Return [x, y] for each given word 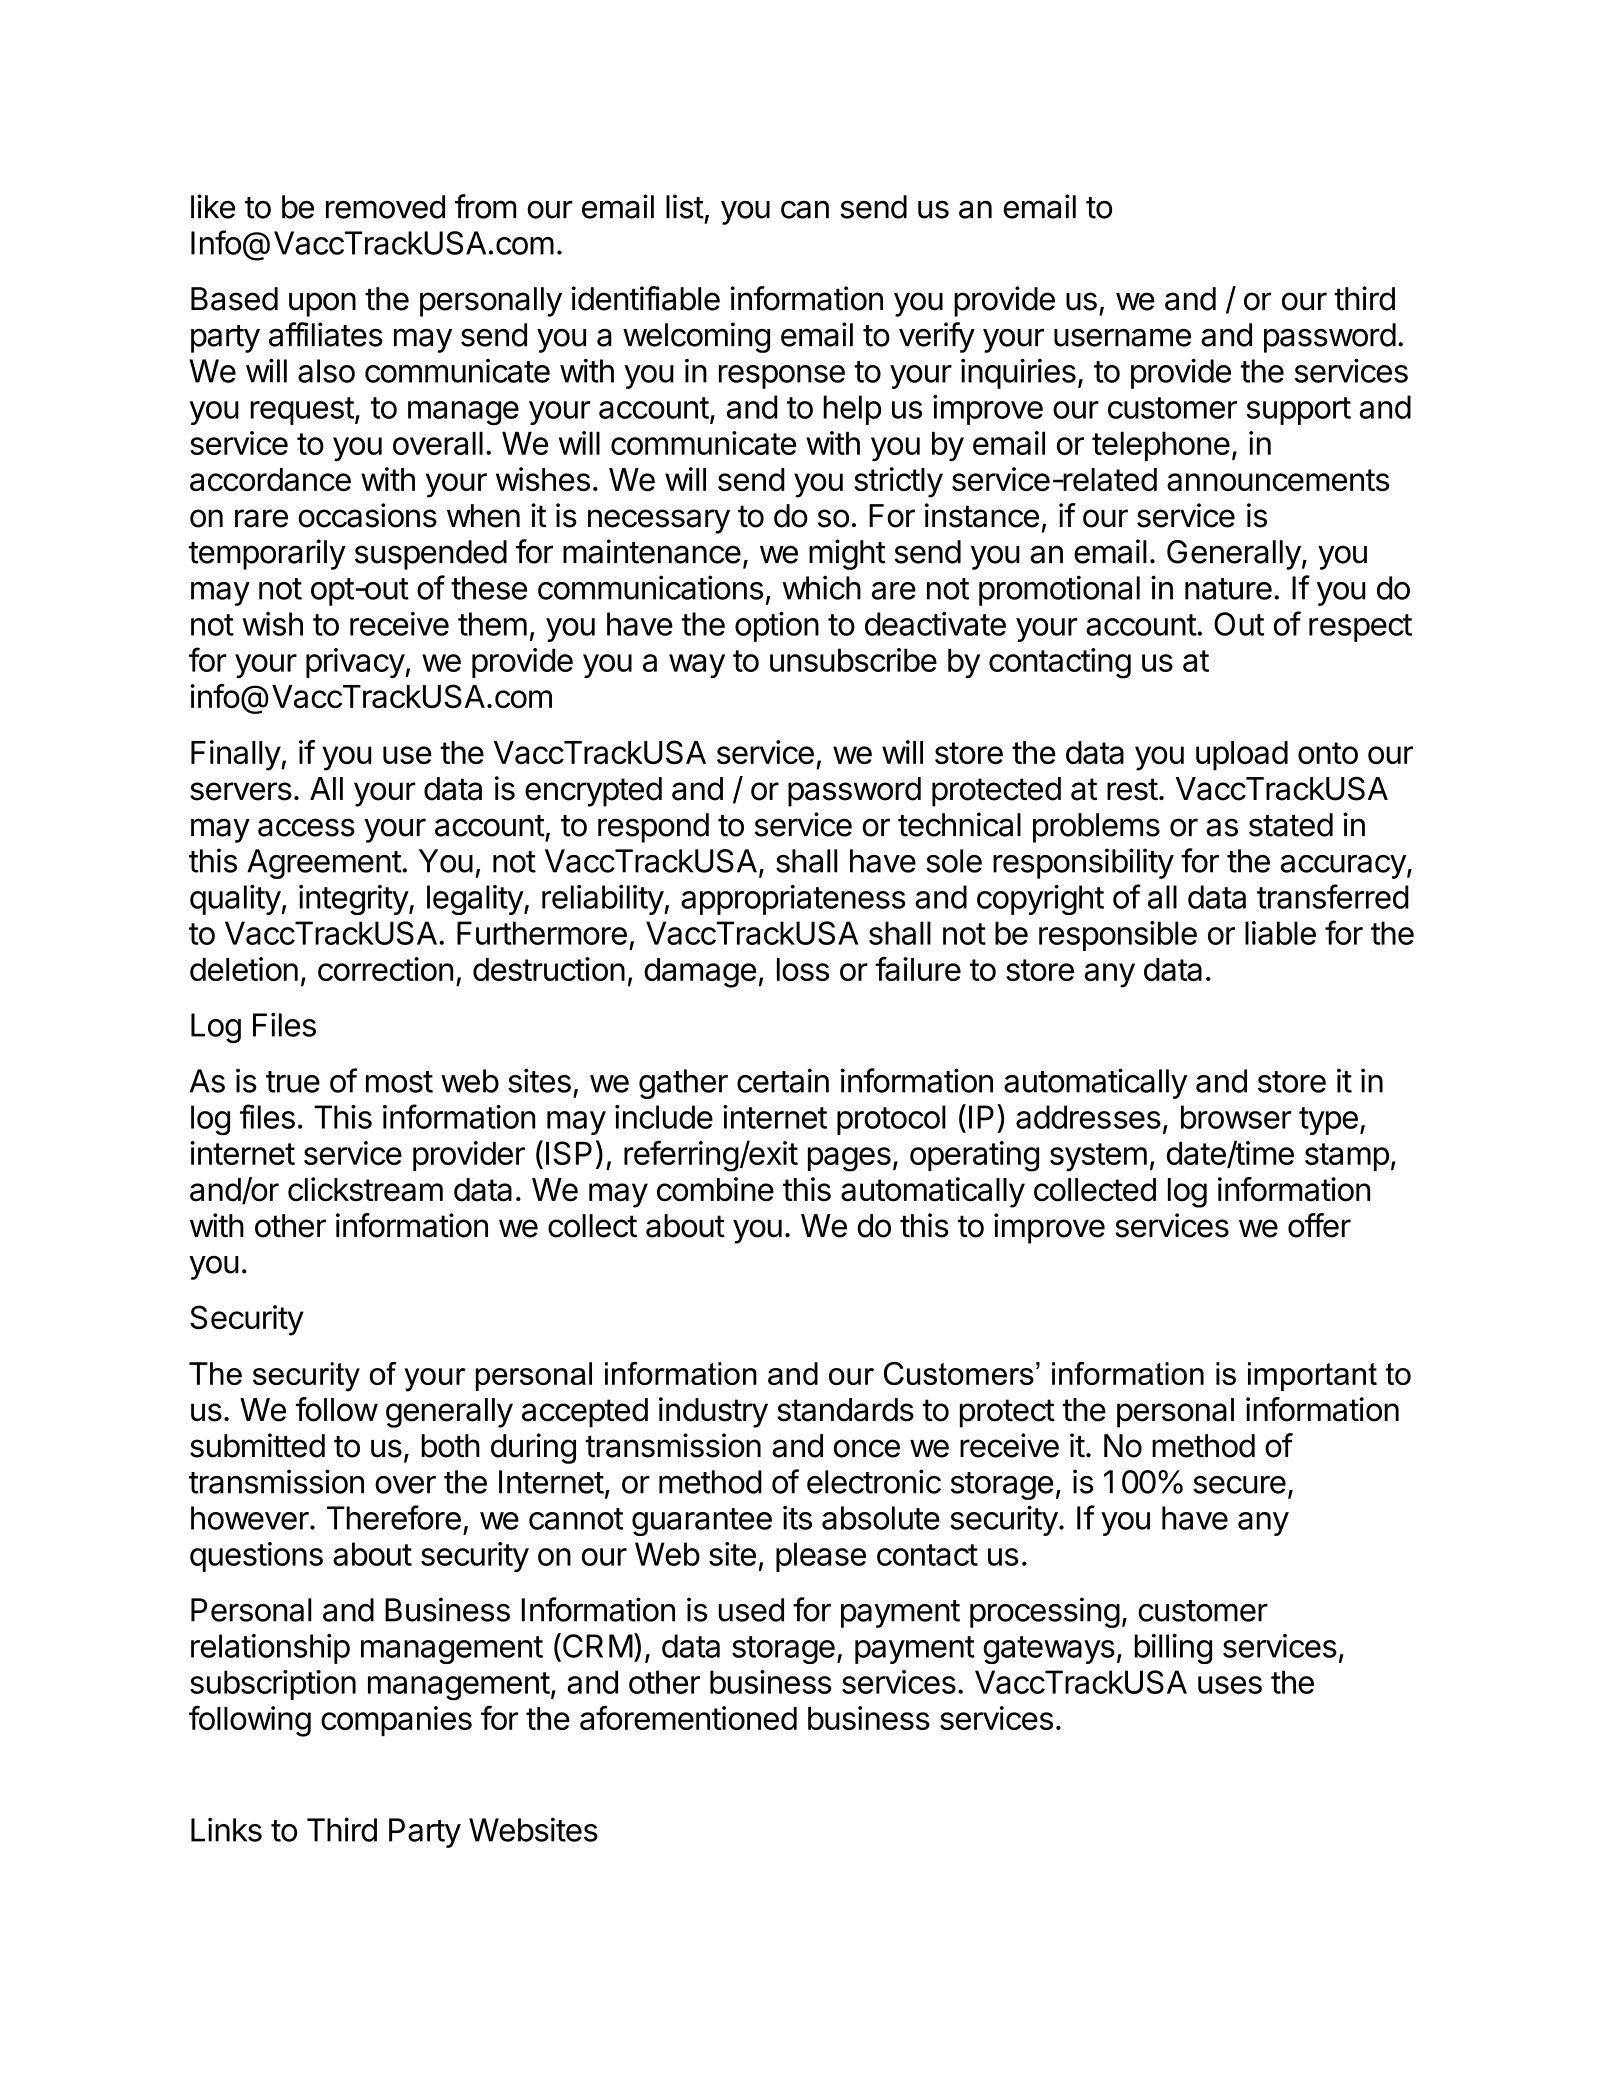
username [1122, 337]
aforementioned [688, 1718]
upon [322, 304]
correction [385, 969]
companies [396, 1721]
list [685, 206]
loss [803, 969]
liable [1280, 933]
